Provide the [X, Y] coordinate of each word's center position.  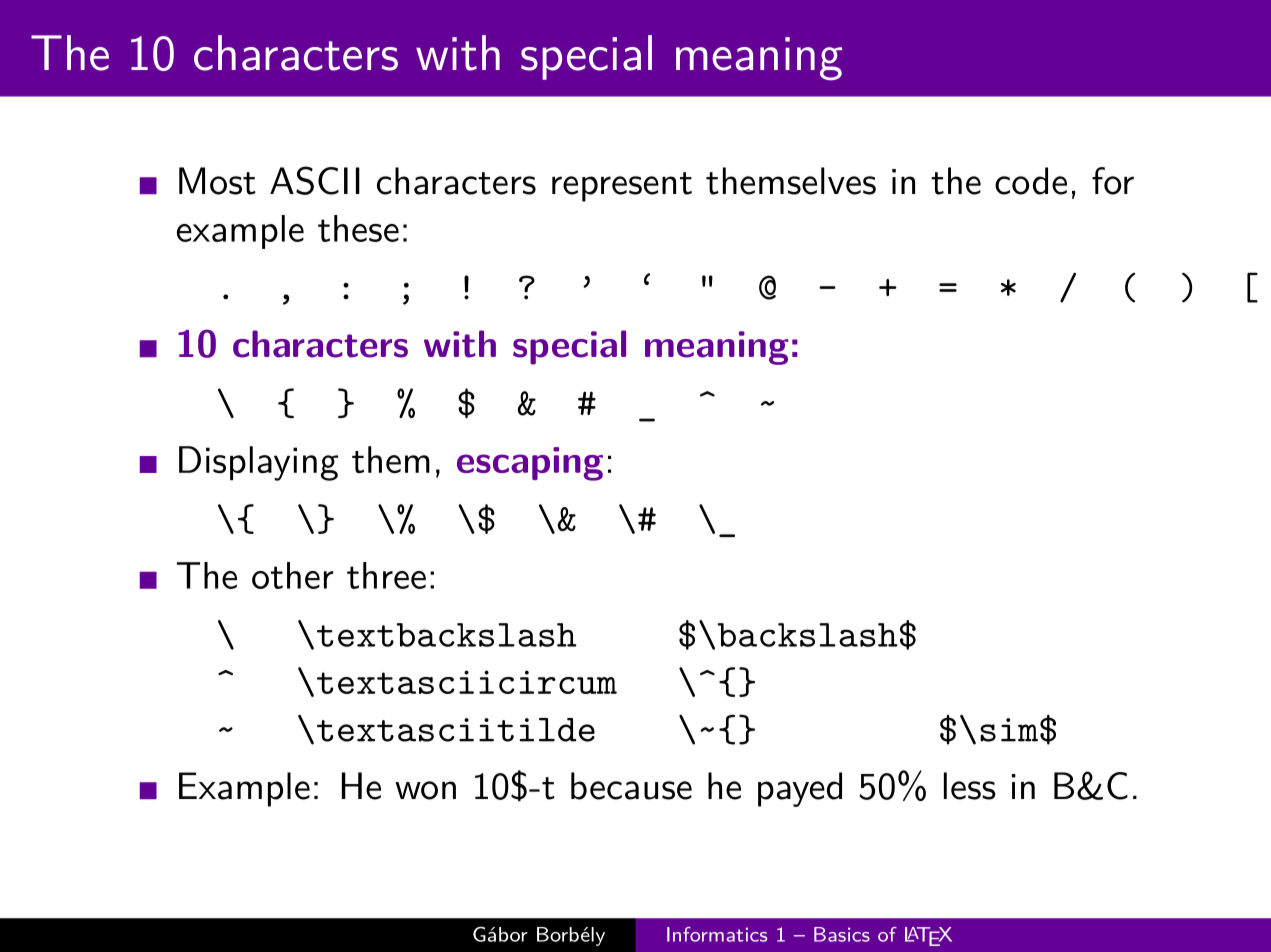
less [970, 786]
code [1031, 181]
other [293, 575]
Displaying [258, 463]
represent [622, 187]
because [631, 786]
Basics [842, 934]
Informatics [717, 934]
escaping [530, 464]
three [386, 575]
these [358, 228]
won [425, 790]
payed [800, 789]
